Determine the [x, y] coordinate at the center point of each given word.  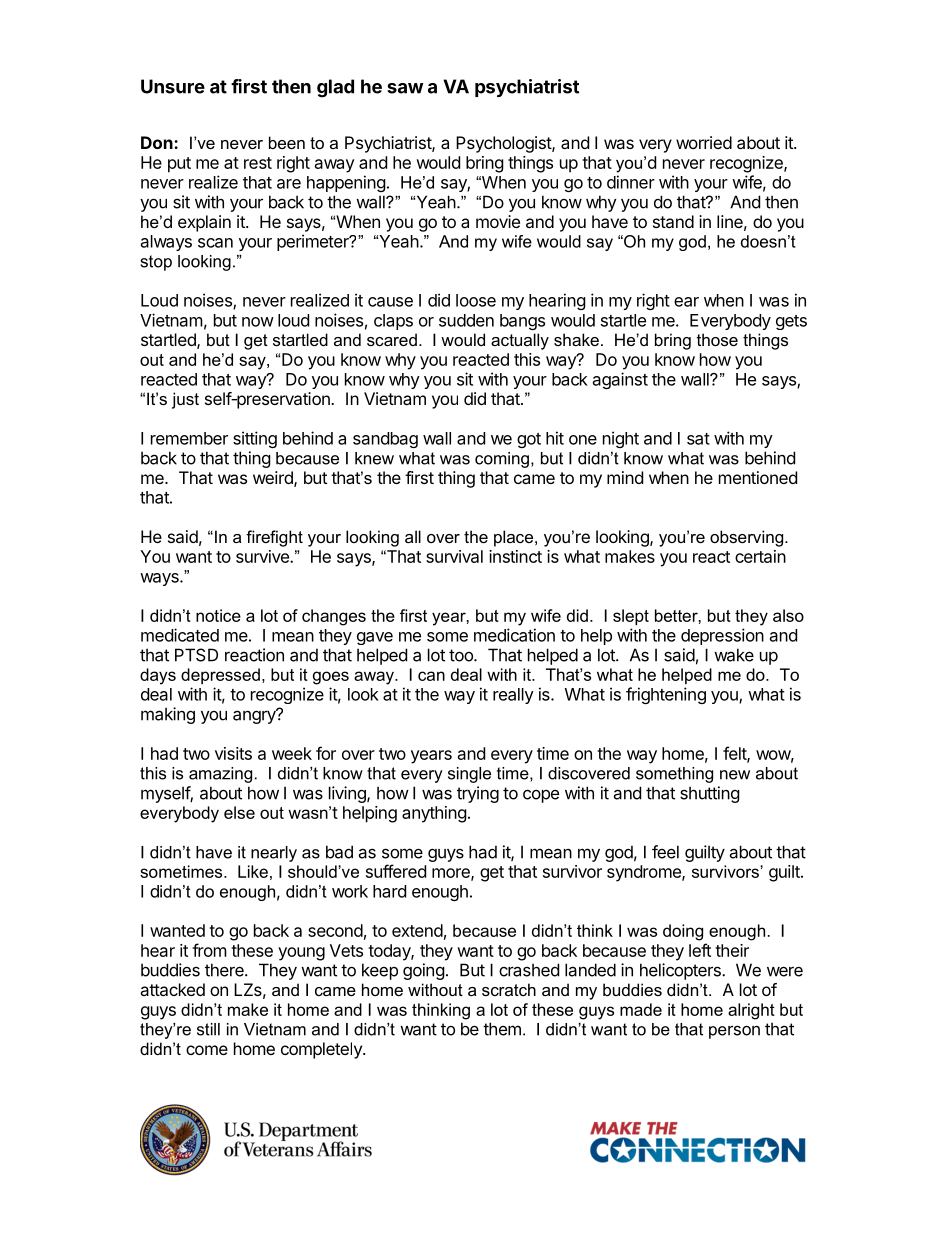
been [287, 142]
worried [704, 142]
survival [454, 556]
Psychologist [504, 144]
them [502, 1029]
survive [263, 556]
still [208, 1029]
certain [760, 556]
